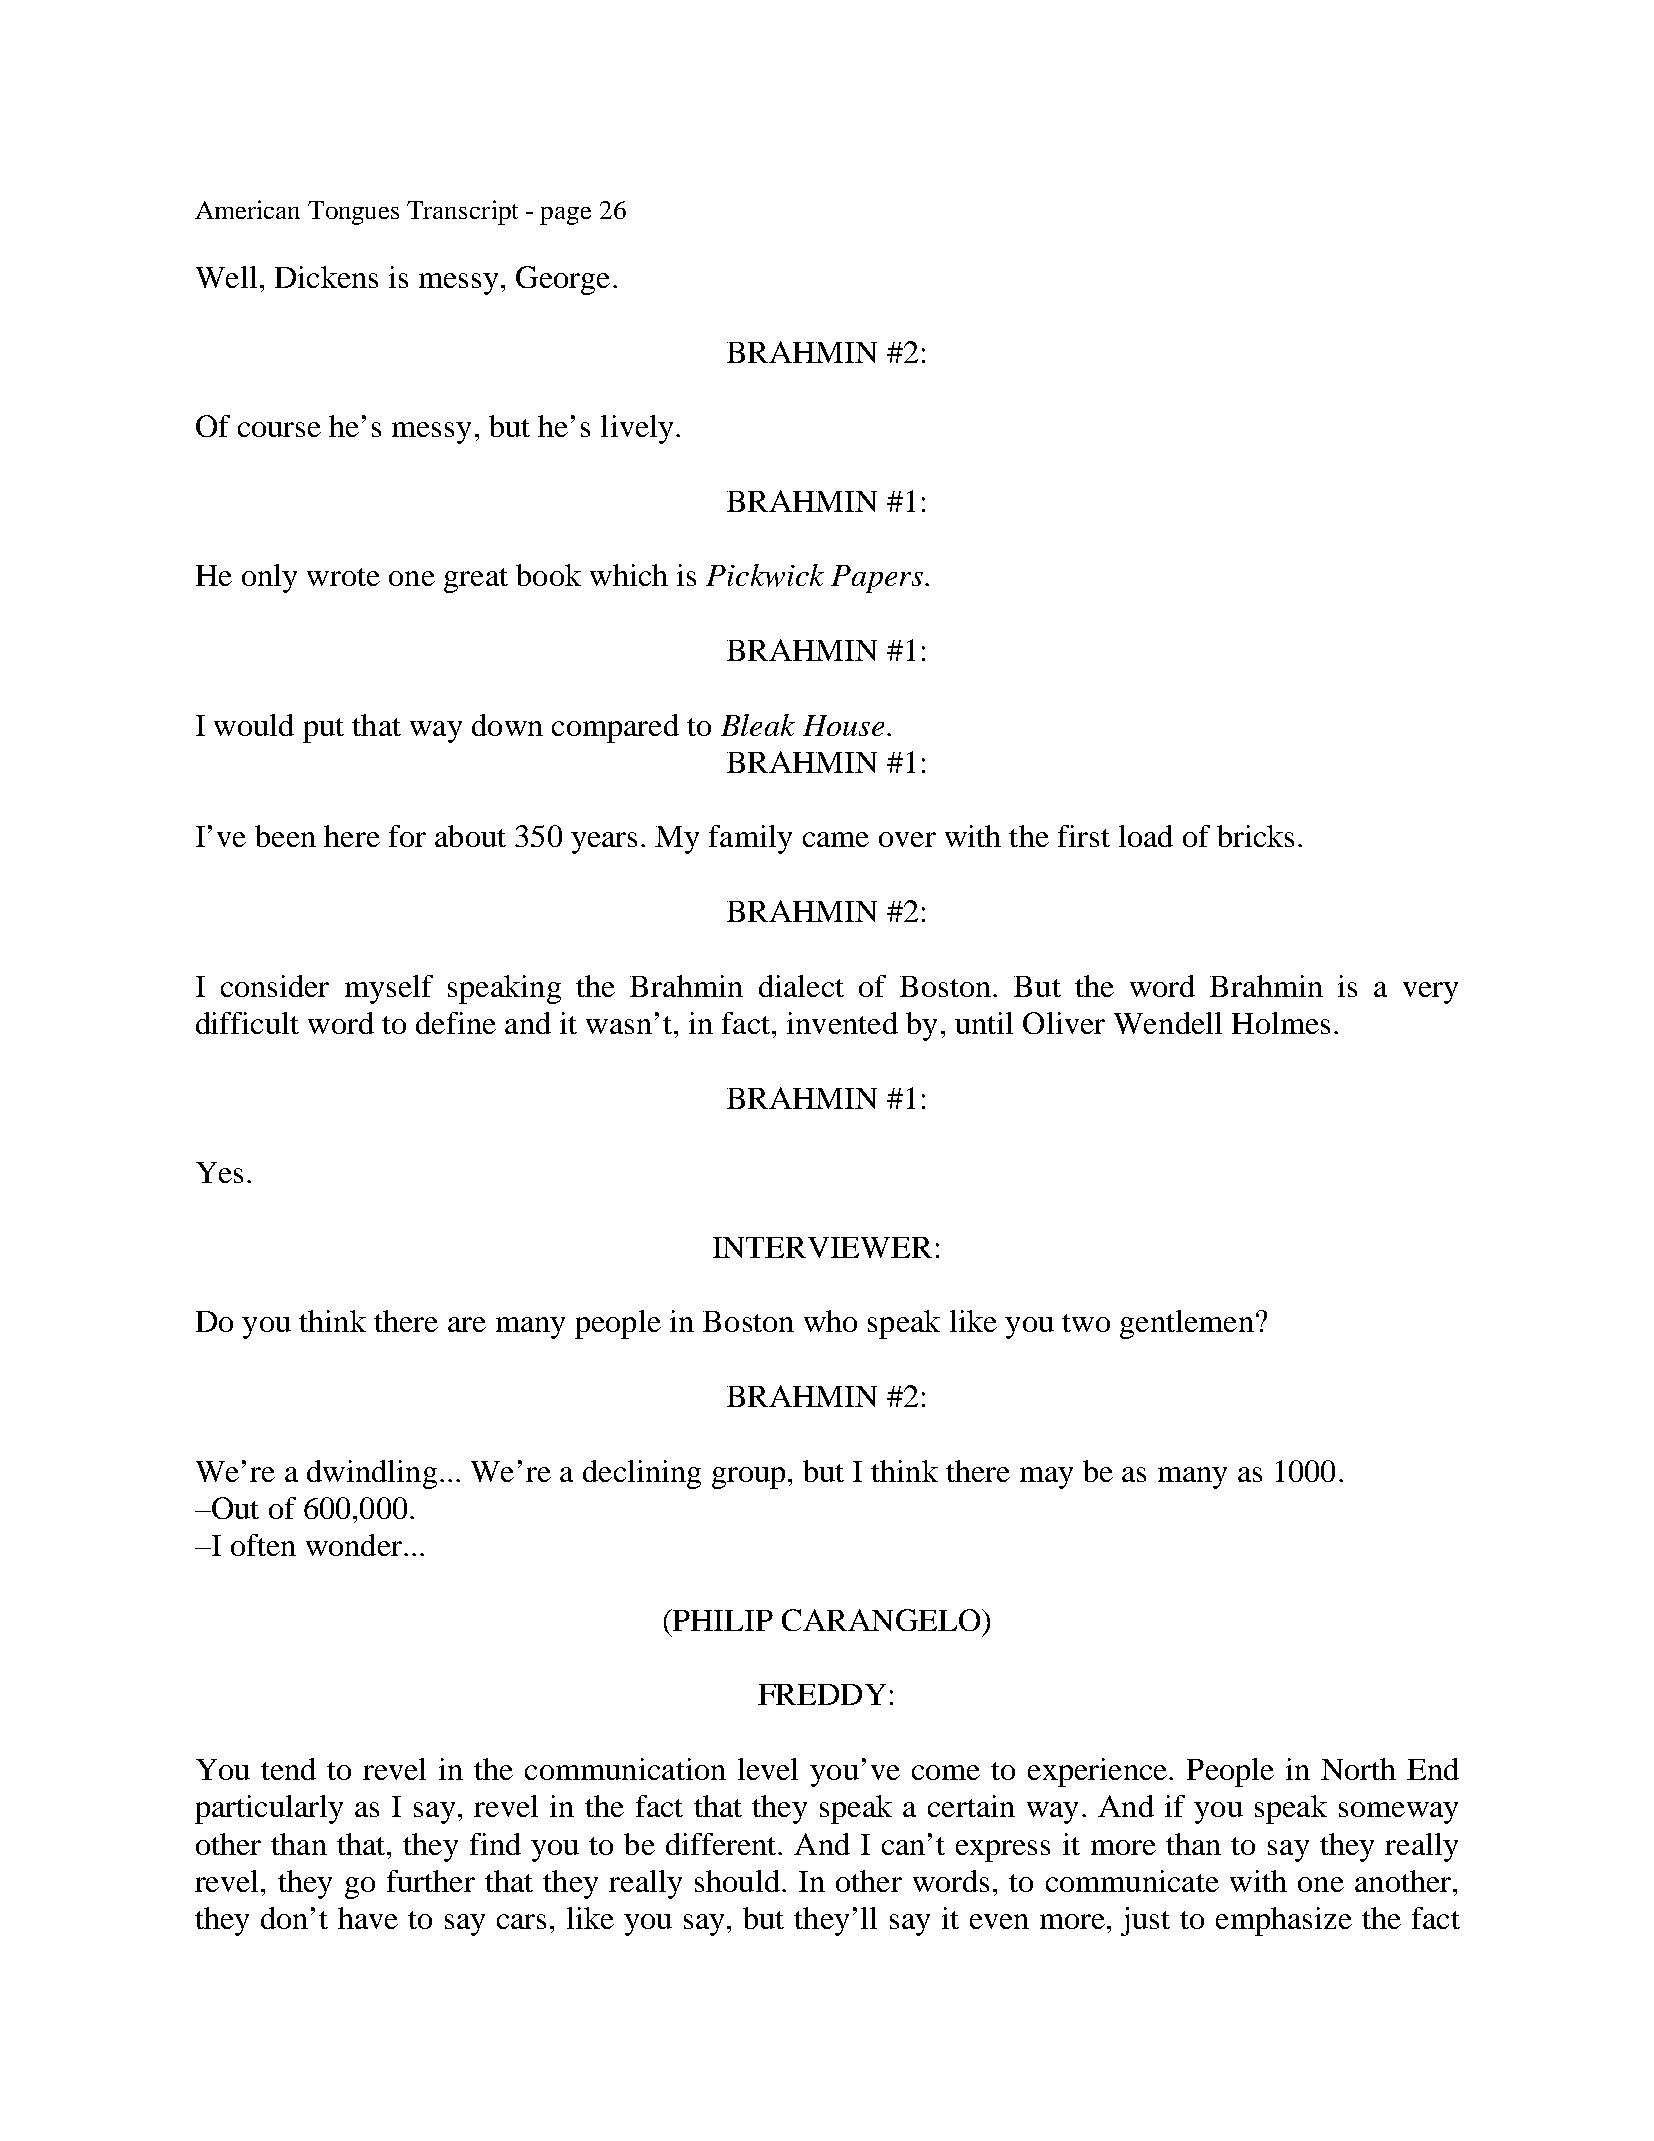 Image resolution: width=1654 pixels, height=2141 pixels. I want to click on have, so click(368, 1918).
